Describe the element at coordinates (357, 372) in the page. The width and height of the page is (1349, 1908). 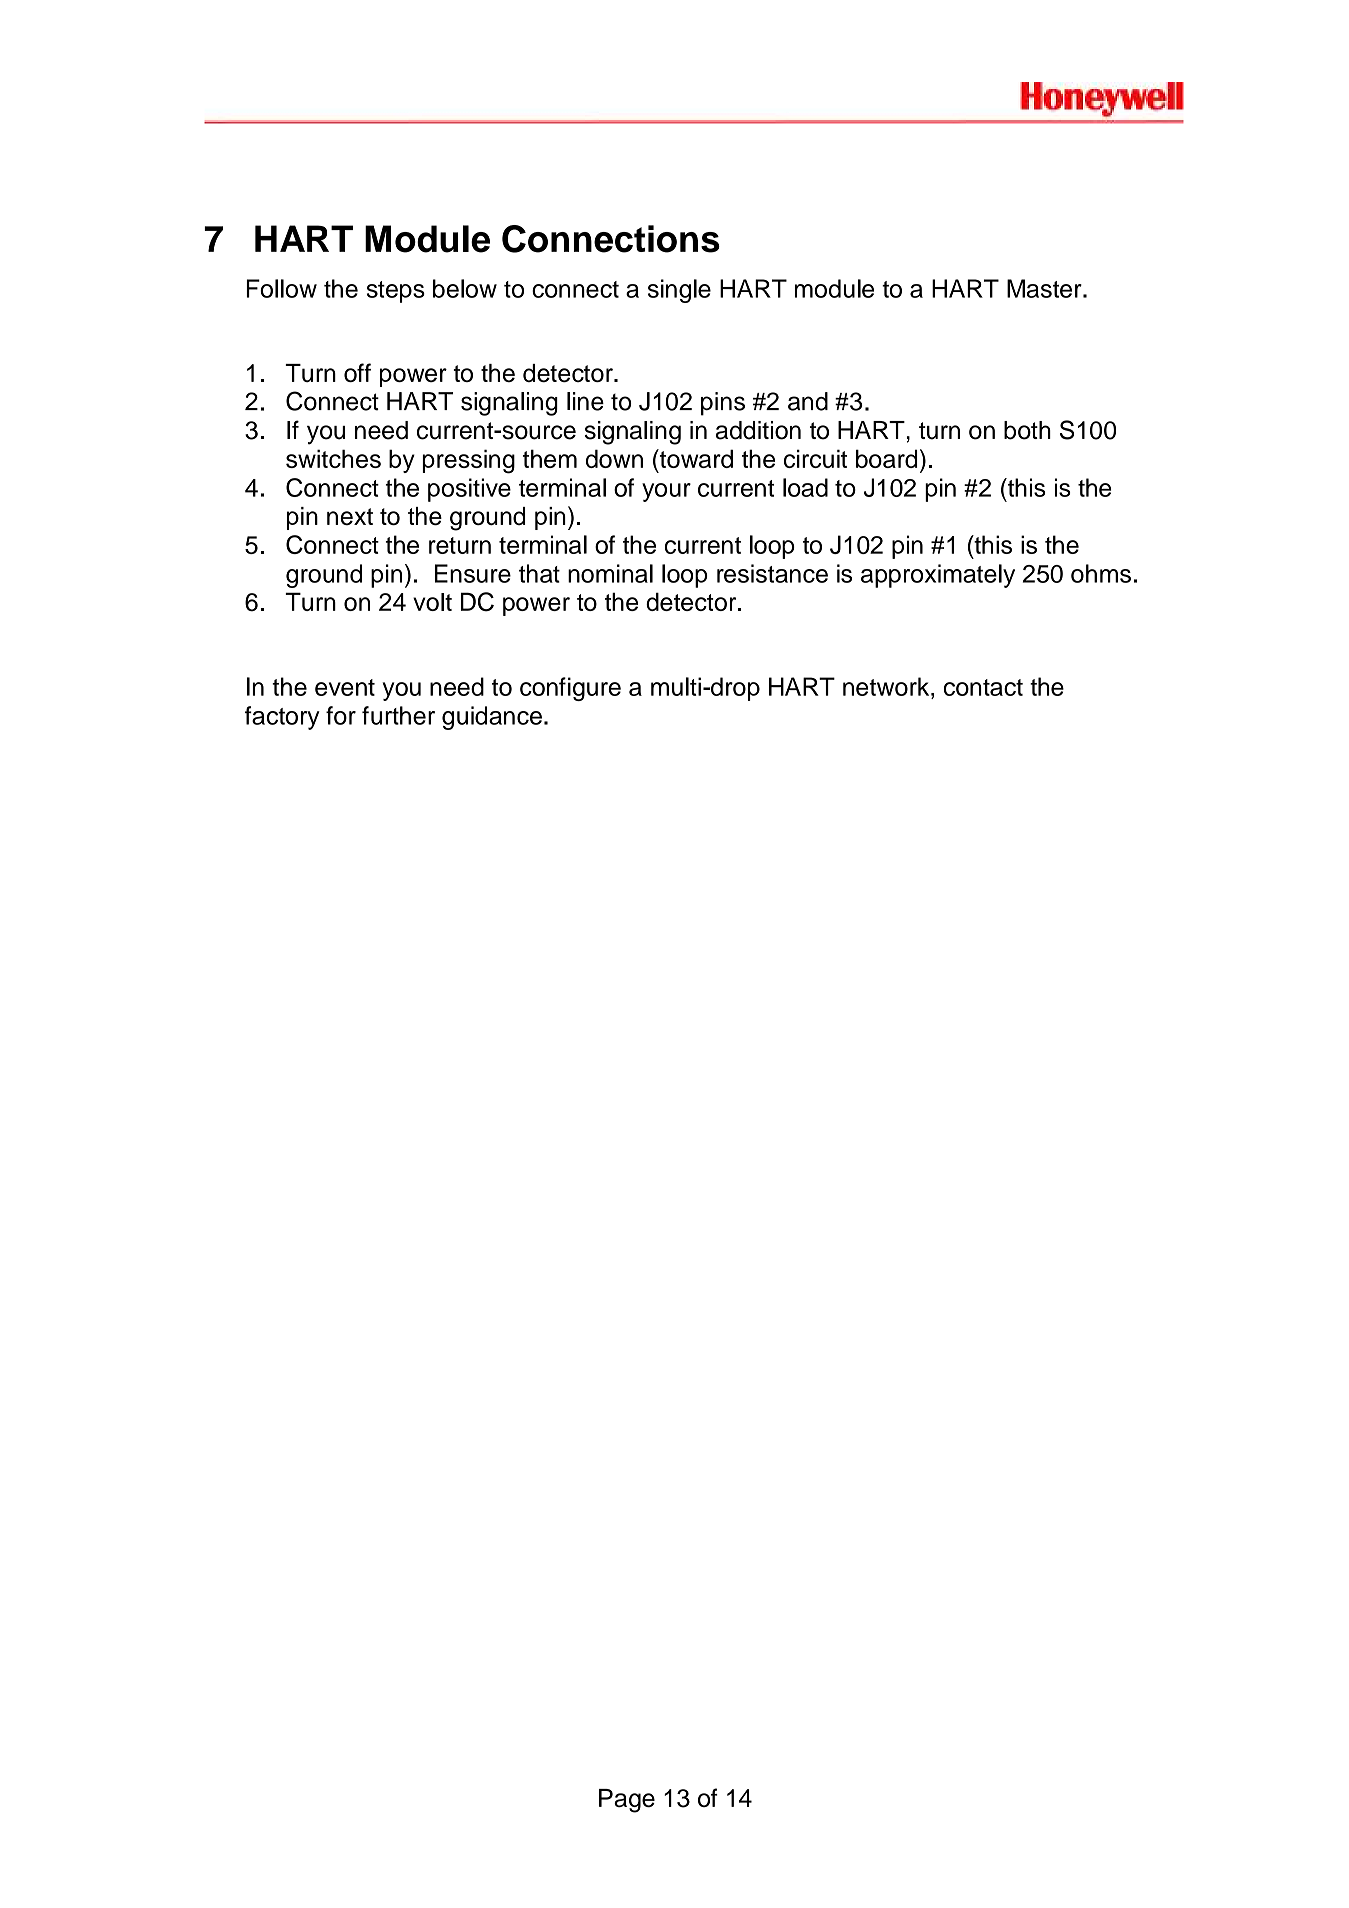
I see `off` at that location.
